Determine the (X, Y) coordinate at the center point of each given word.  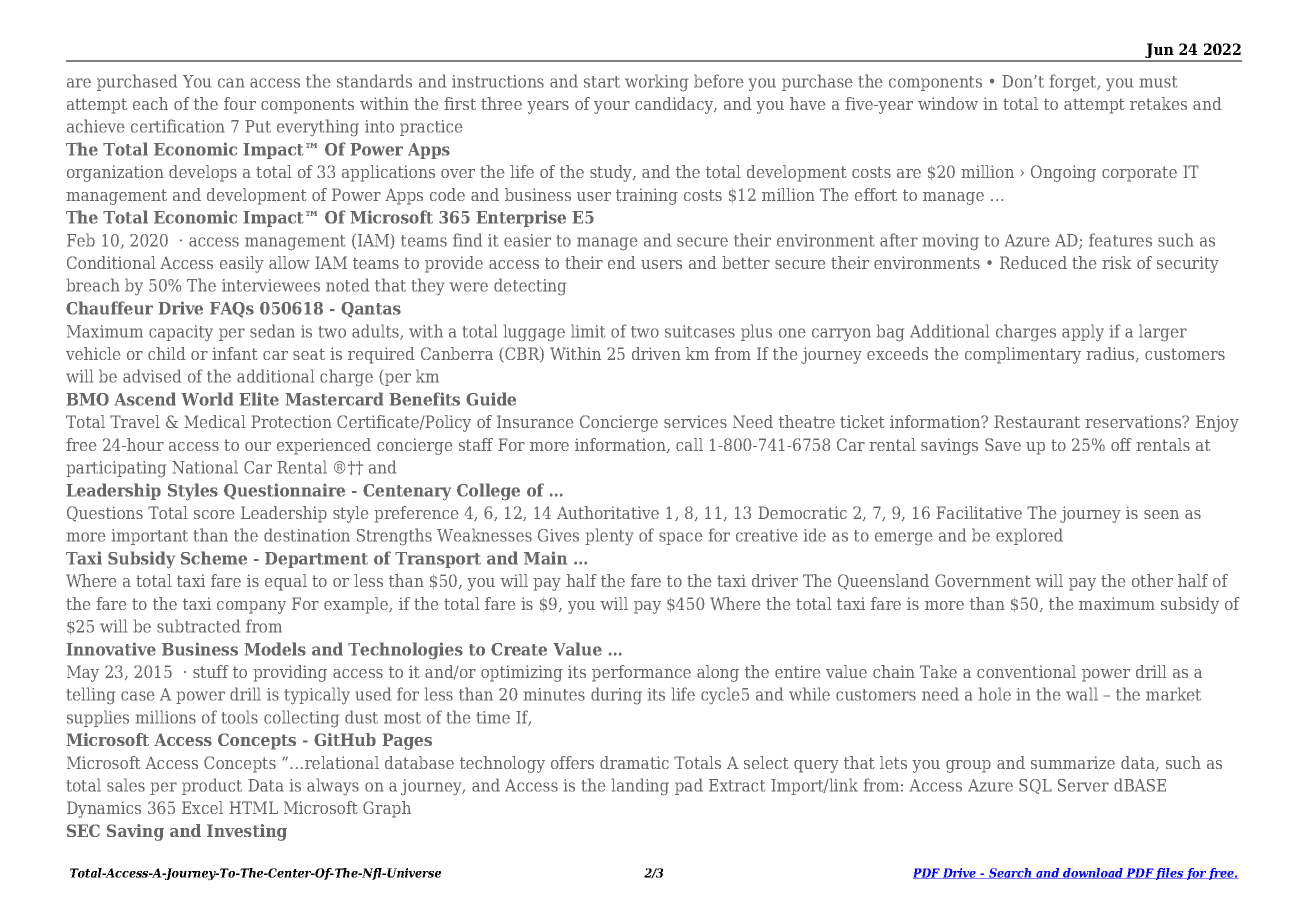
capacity (181, 333)
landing (640, 787)
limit (588, 331)
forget (1074, 83)
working (656, 83)
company (251, 607)
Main (545, 558)
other (1152, 580)
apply (1083, 333)
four (240, 103)
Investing (247, 832)
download (1093, 873)
